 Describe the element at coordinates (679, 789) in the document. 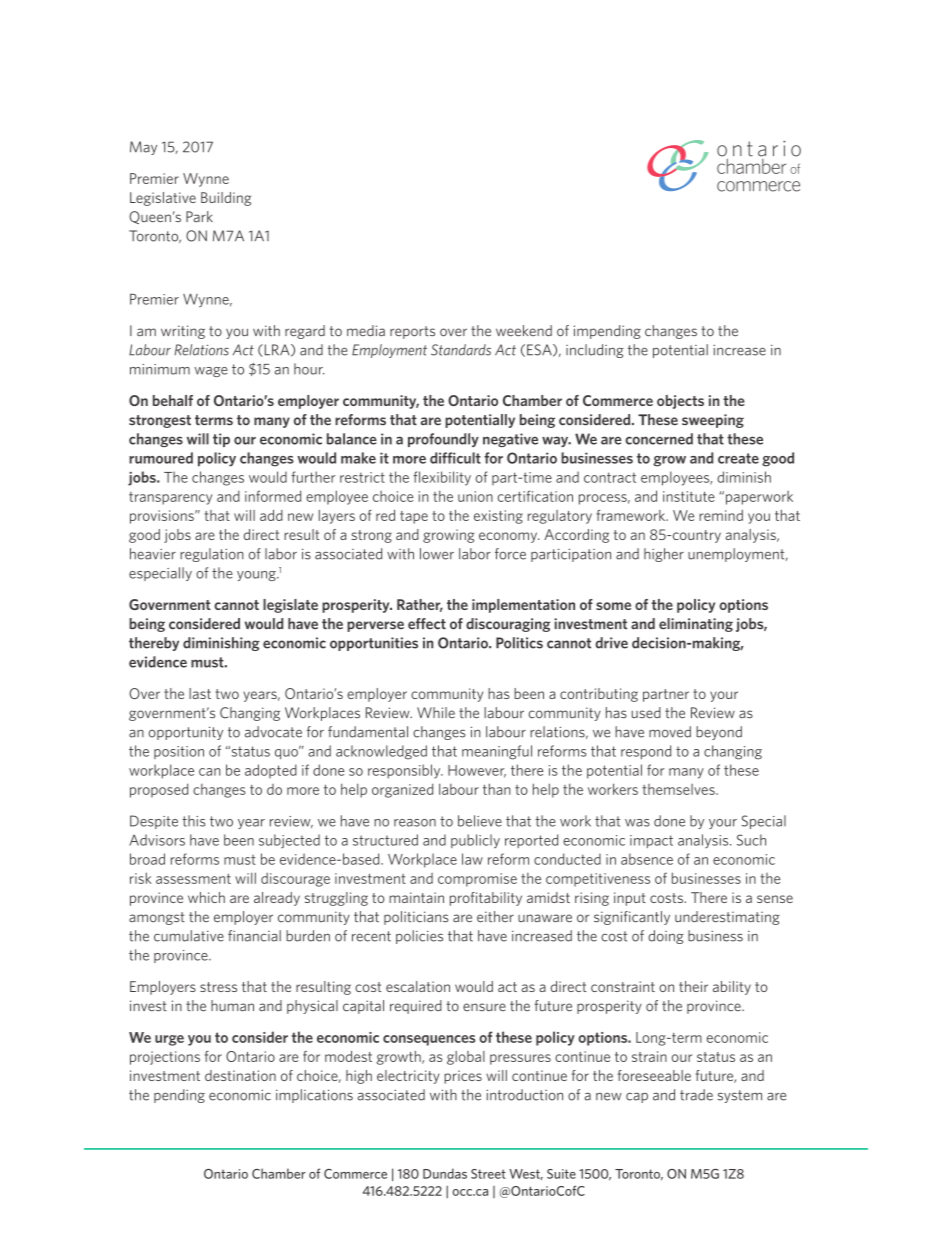

I see `themselves` at that location.
